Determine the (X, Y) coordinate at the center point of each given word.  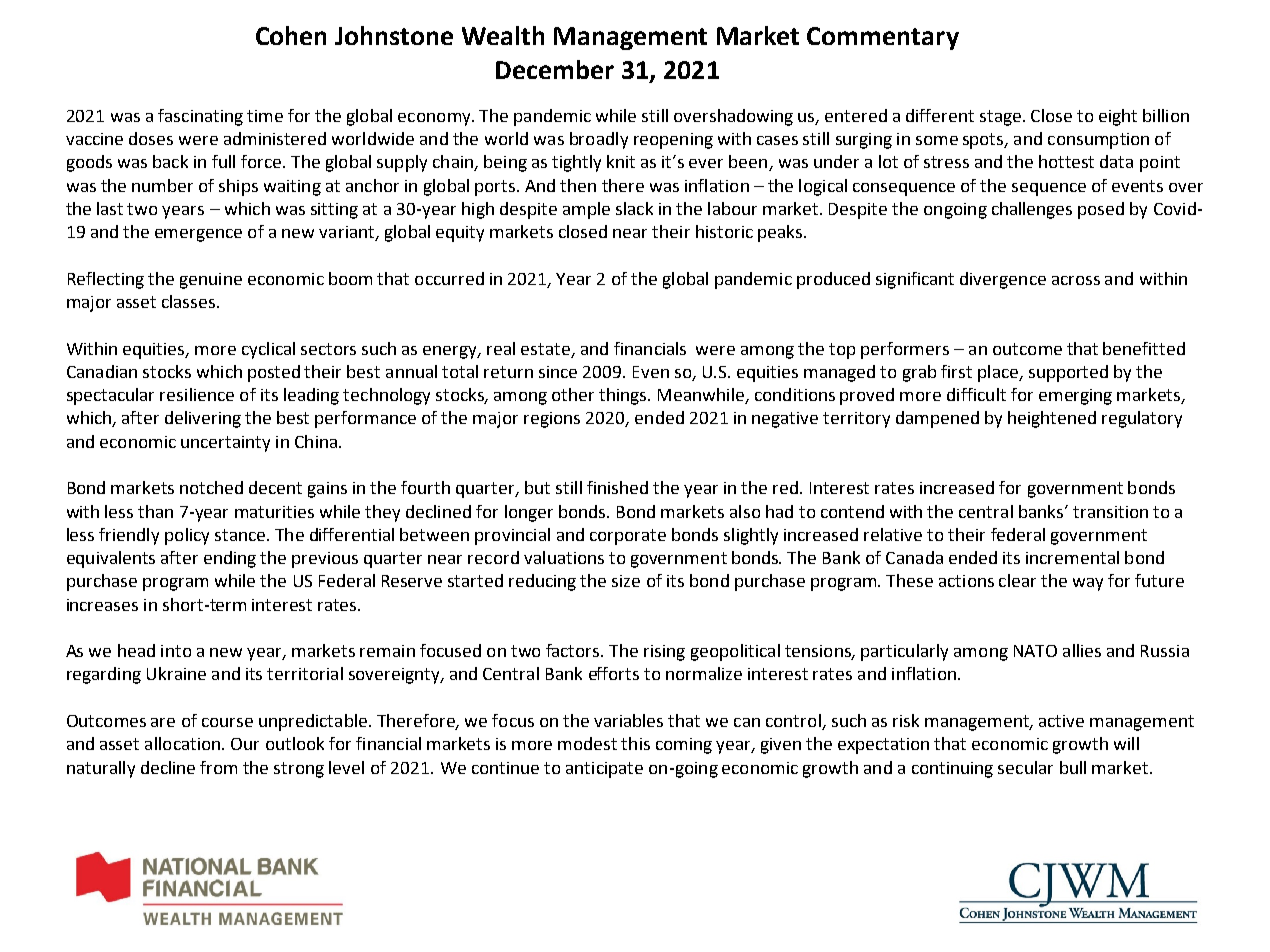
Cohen (291, 35)
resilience (197, 394)
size (626, 581)
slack (634, 208)
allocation (184, 743)
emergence (198, 235)
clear (1017, 580)
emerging (1075, 397)
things (624, 396)
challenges (1032, 210)
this (635, 743)
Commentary (883, 38)
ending (230, 559)
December (555, 69)
